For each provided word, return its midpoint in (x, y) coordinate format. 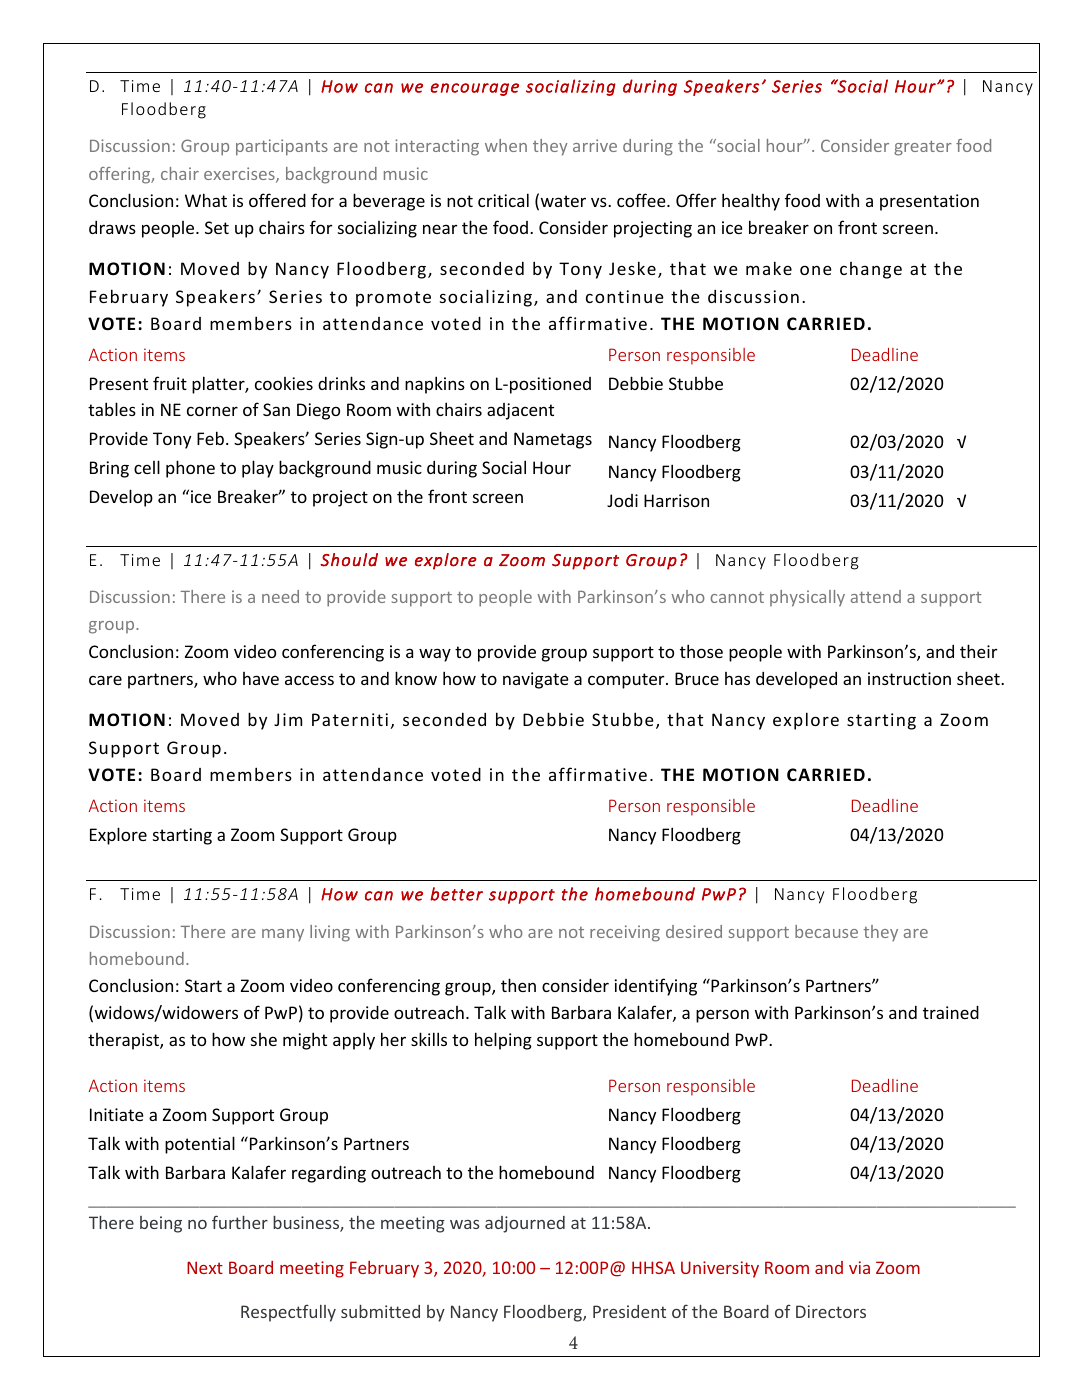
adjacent (520, 411)
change (871, 270)
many (283, 935)
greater (923, 148)
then (518, 985)
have (261, 678)
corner (212, 411)
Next (205, 1267)
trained (951, 1012)
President (629, 1311)
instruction (909, 678)
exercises (240, 175)
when (506, 145)
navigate (536, 680)
